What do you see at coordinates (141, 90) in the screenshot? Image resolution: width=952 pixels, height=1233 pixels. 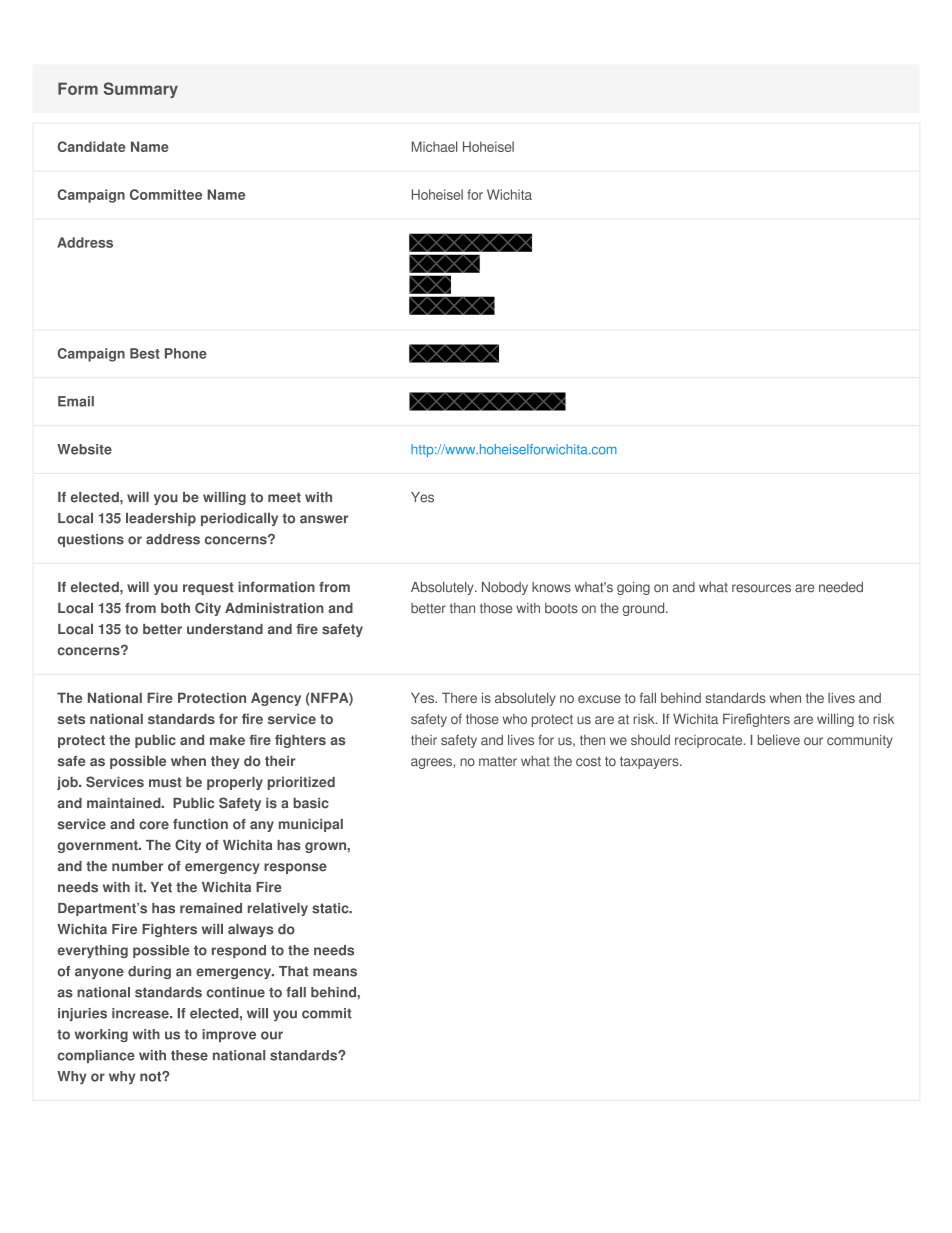 I see `Summary` at bounding box center [141, 90].
